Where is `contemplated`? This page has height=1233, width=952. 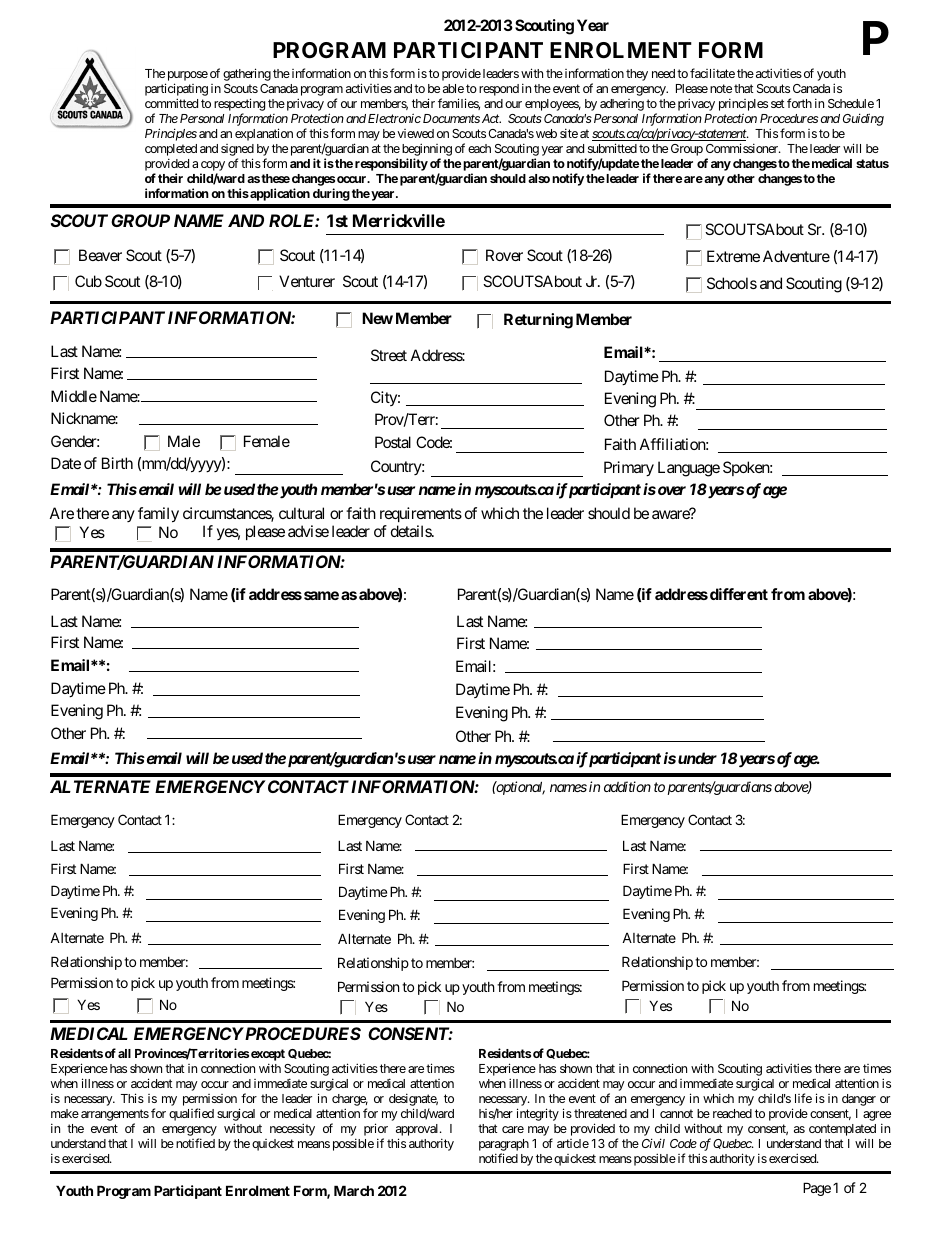 contemplated is located at coordinates (842, 1130).
